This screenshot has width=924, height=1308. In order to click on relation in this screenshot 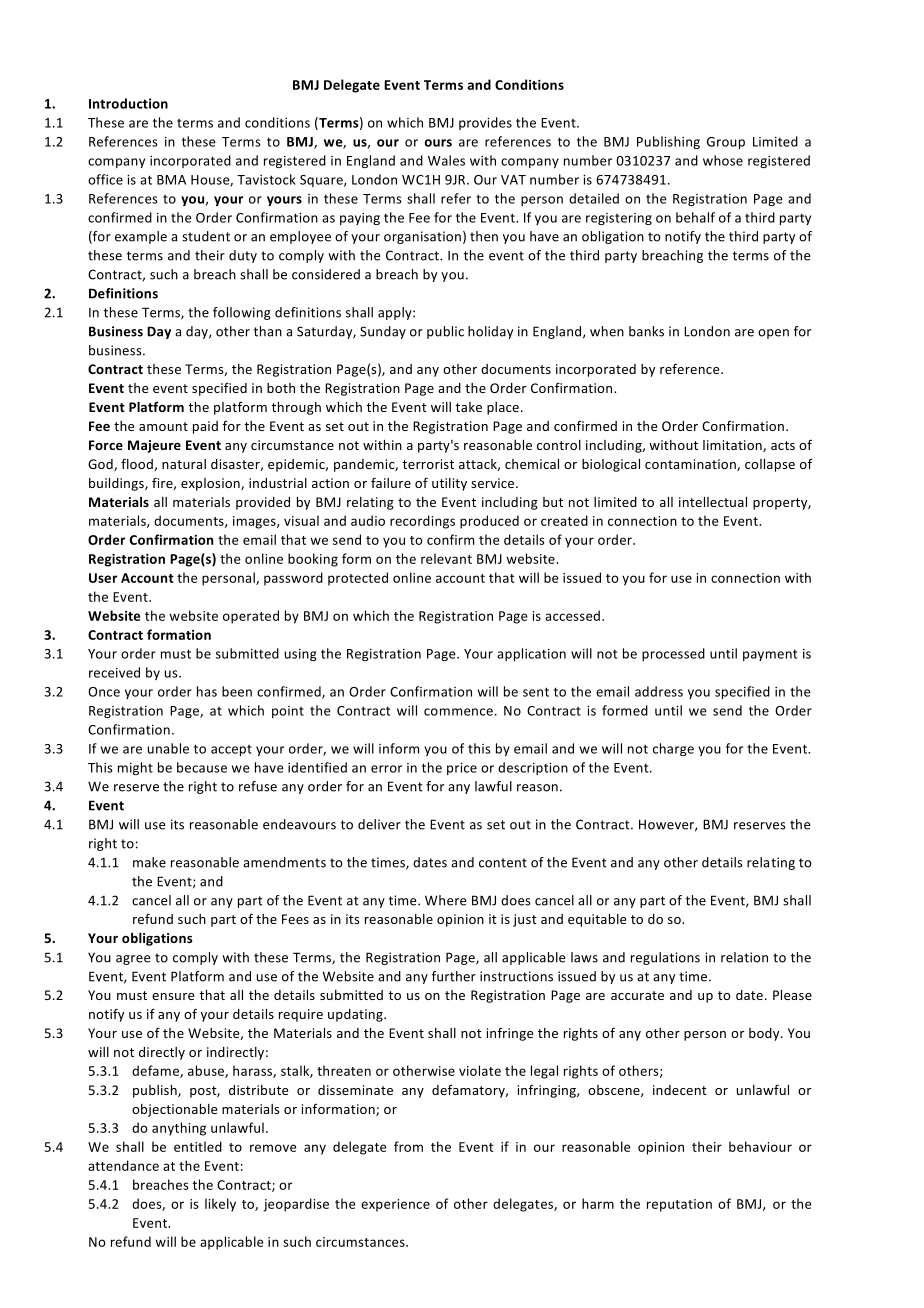, I will do `click(744, 957)`.
